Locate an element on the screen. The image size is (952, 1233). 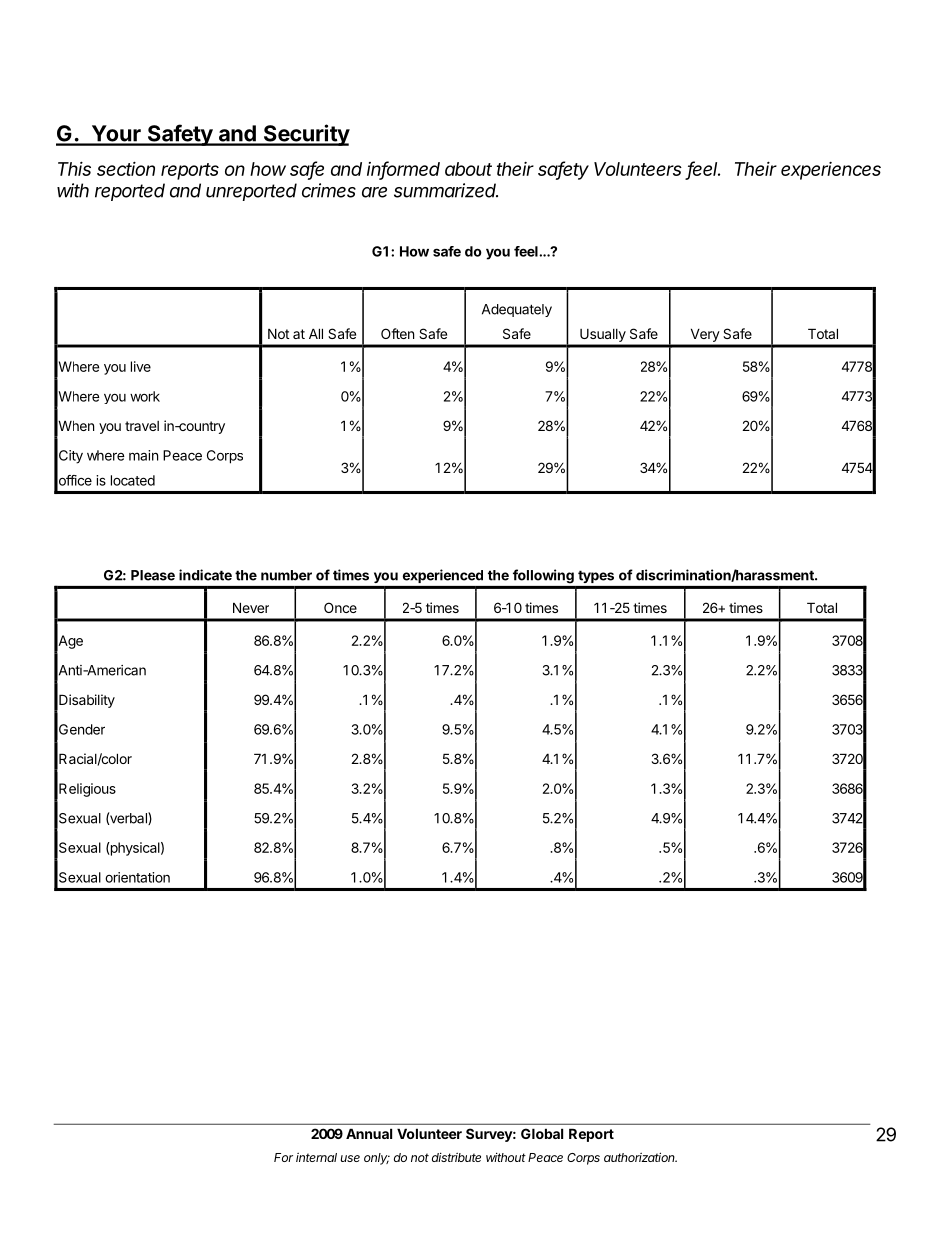
Adequately is located at coordinates (517, 310).
